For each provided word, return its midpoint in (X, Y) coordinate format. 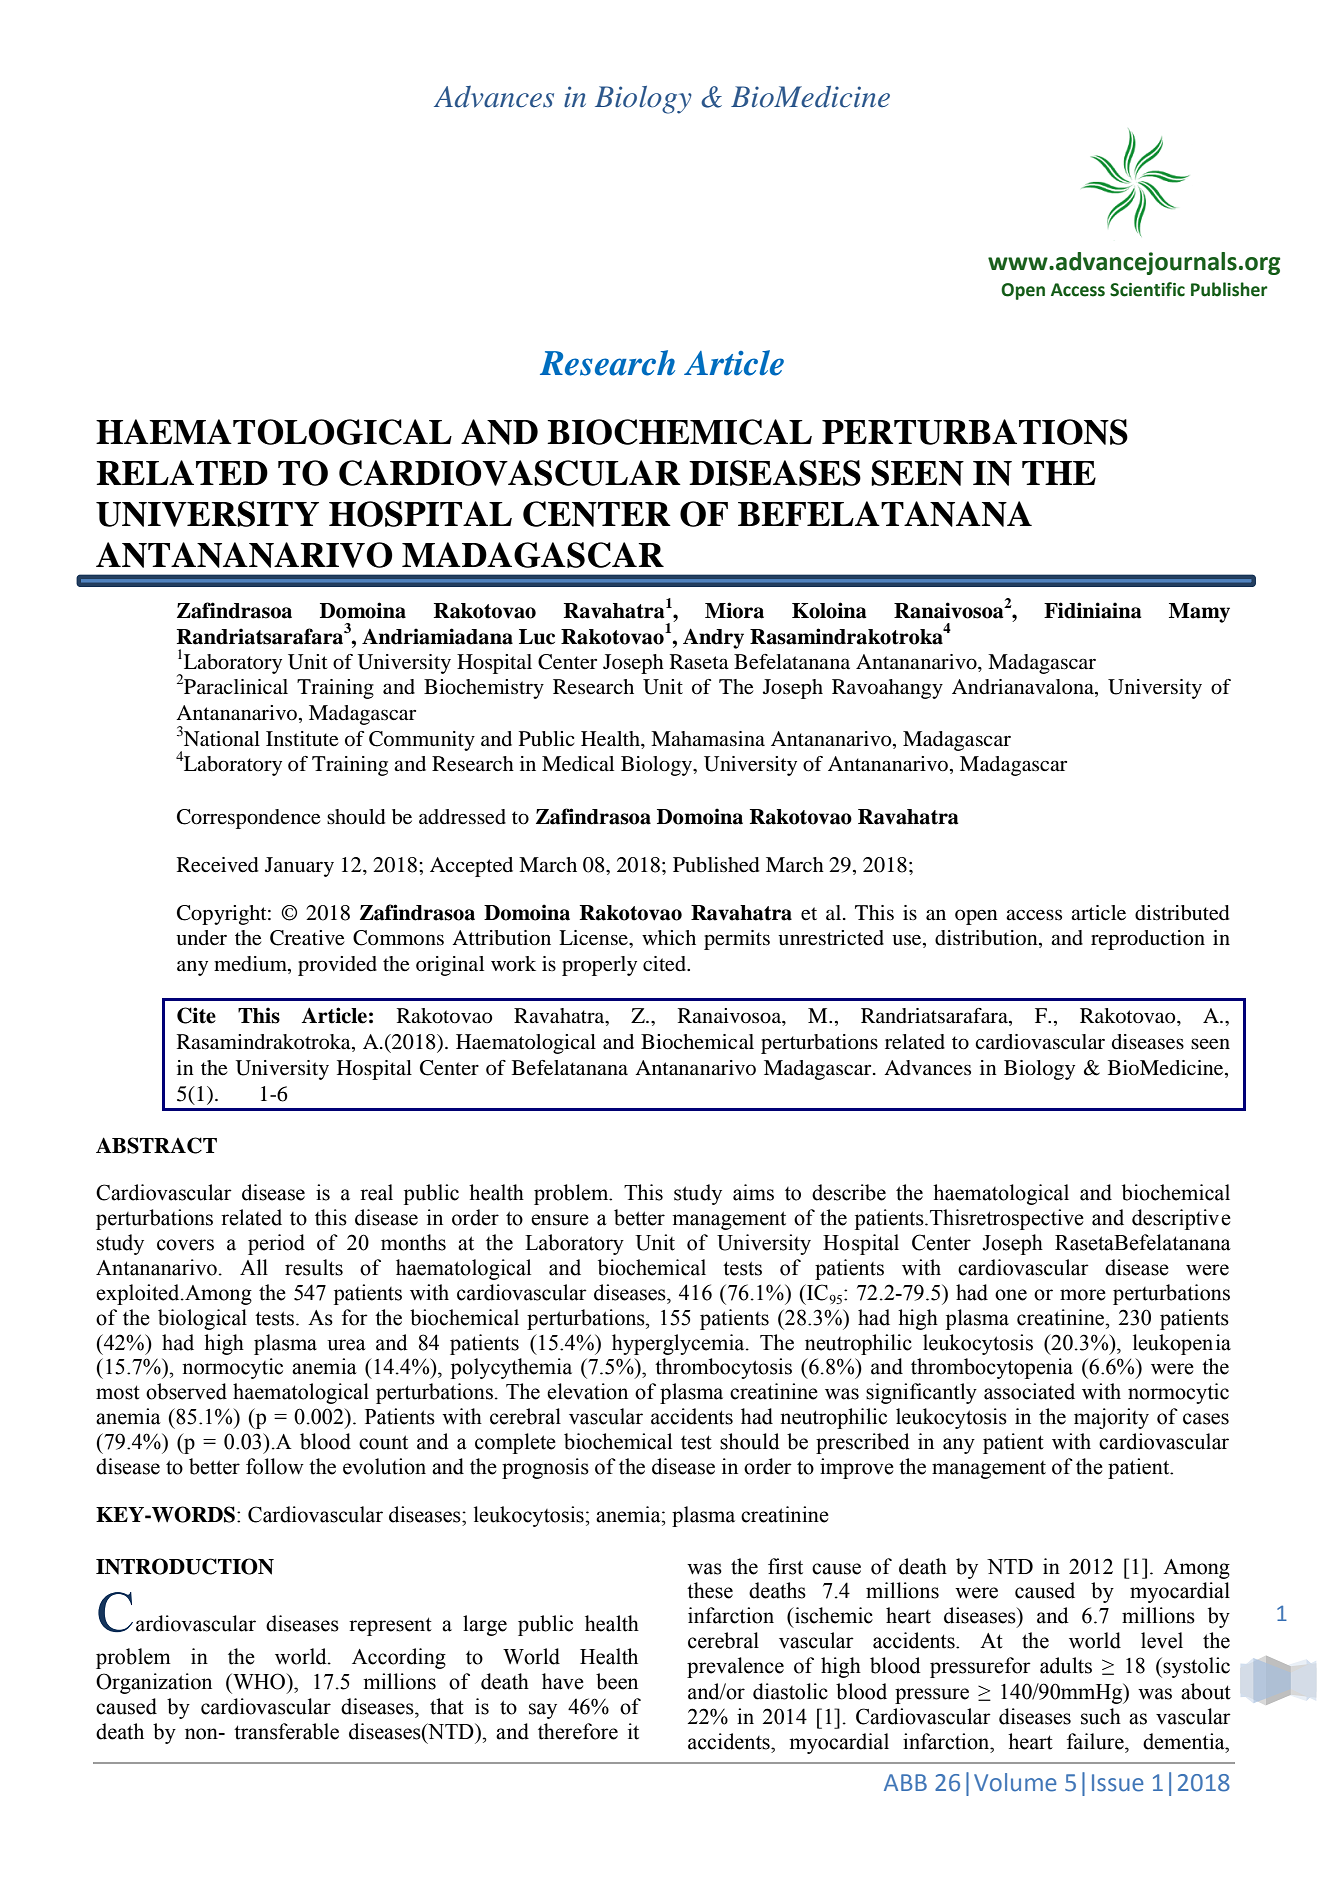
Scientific (1147, 289)
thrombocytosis (723, 1368)
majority (1111, 1418)
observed (186, 1391)
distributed (1182, 913)
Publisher (1229, 289)
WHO (259, 1681)
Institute (302, 739)
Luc (537, 637)
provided (337, 966)
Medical (578, 764)
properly (599, 966)
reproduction (1148, 940)
